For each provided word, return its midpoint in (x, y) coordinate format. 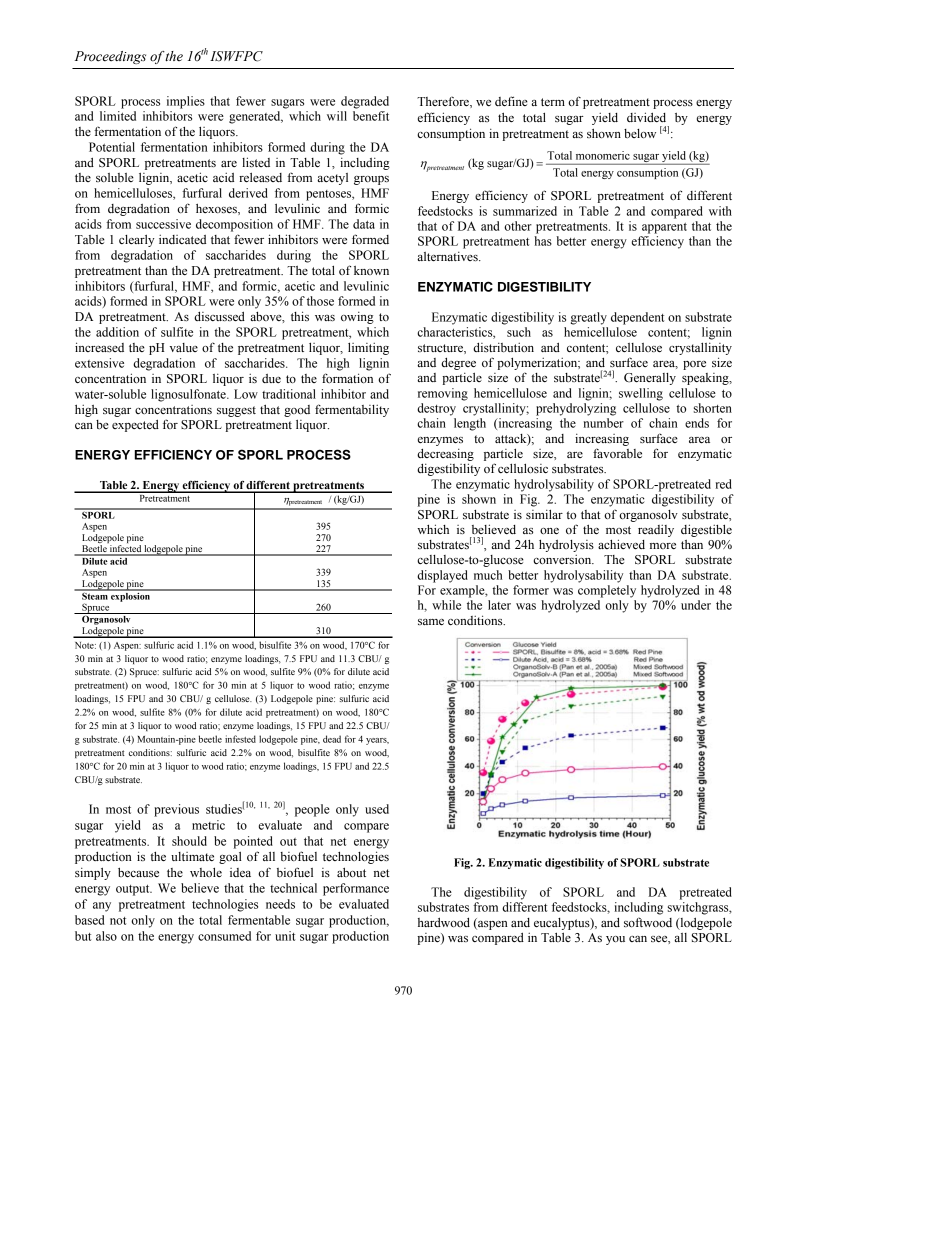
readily (656, 531)
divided (646, 117)
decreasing (445, 454)
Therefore (444, 102)
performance (356, 889)
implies (186, 102)
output (134, 890)
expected (135, 426)
